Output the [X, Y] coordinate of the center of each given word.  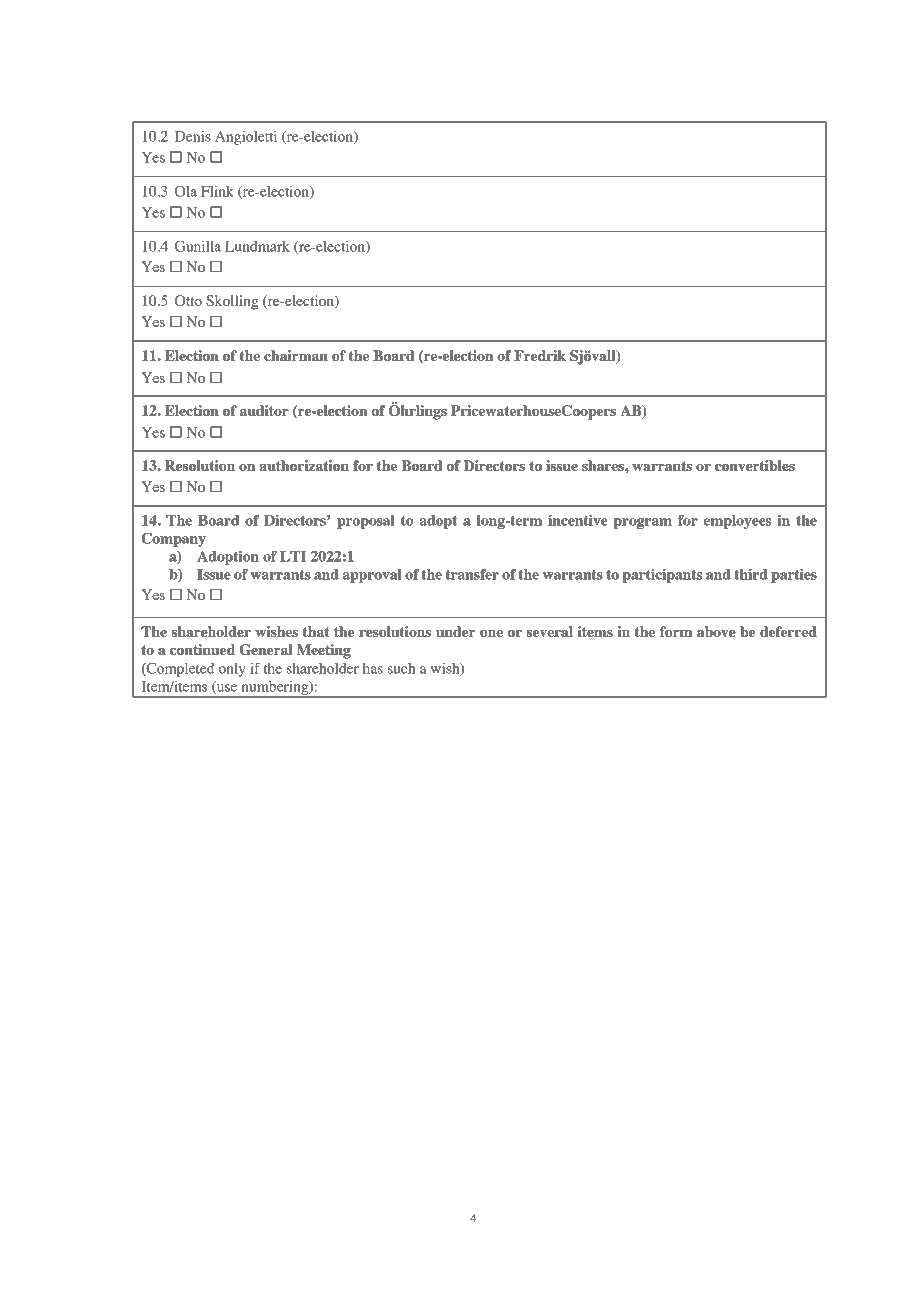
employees [737, 522]
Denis [193, 136]
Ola [186, 191]
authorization [304, 465]
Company [173, 539]
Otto [188, 301]
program [642, 523]
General [265, 650]
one [491, 633]
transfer [472, 574]
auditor [264, 410]
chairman [296, 355]
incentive [577, 520]
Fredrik [540, 355]
